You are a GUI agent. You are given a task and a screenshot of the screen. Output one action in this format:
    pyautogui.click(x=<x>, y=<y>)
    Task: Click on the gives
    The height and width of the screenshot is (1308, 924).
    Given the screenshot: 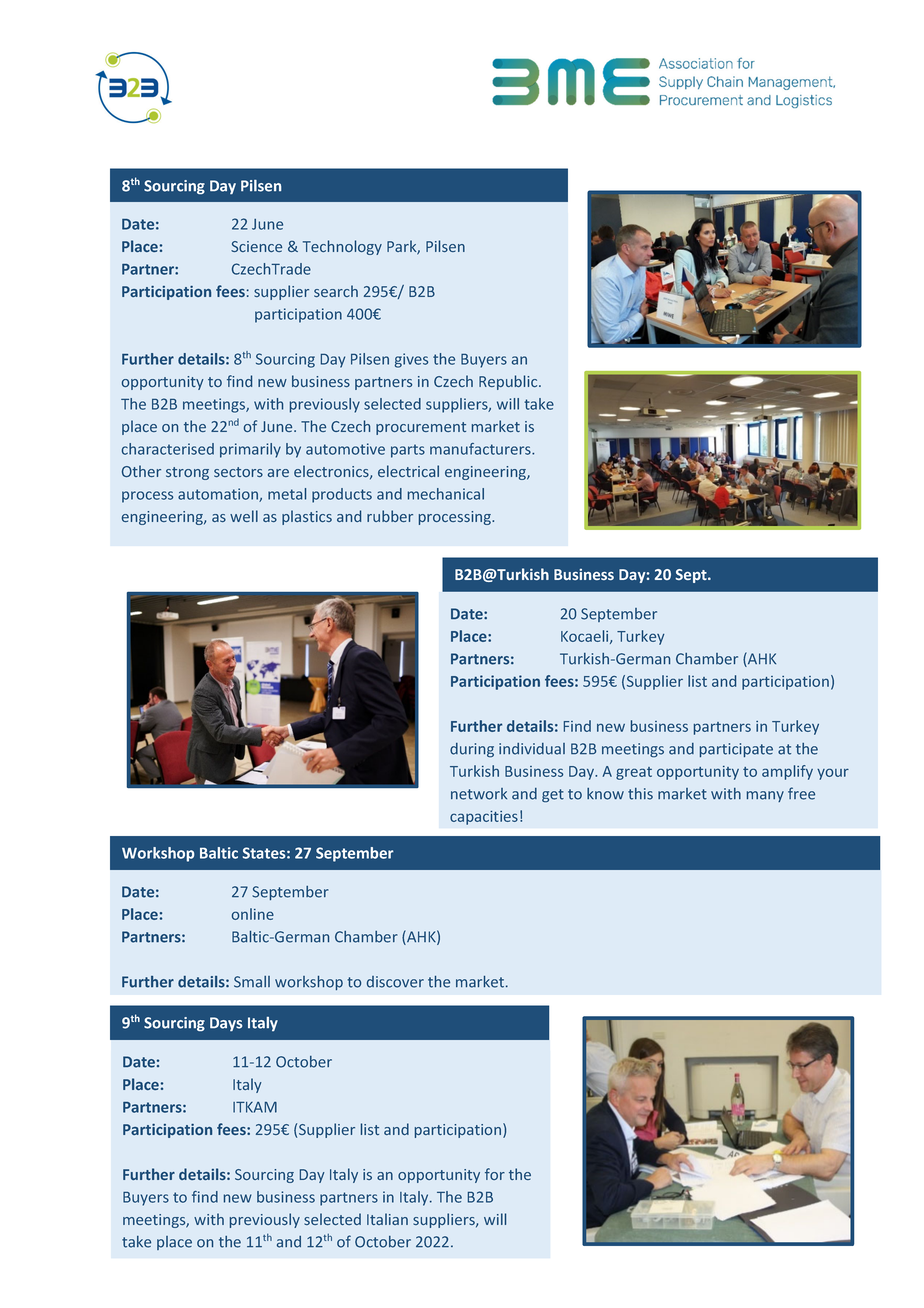 What is the action you would take?
    pyautogui.click(x=411, y=360)
